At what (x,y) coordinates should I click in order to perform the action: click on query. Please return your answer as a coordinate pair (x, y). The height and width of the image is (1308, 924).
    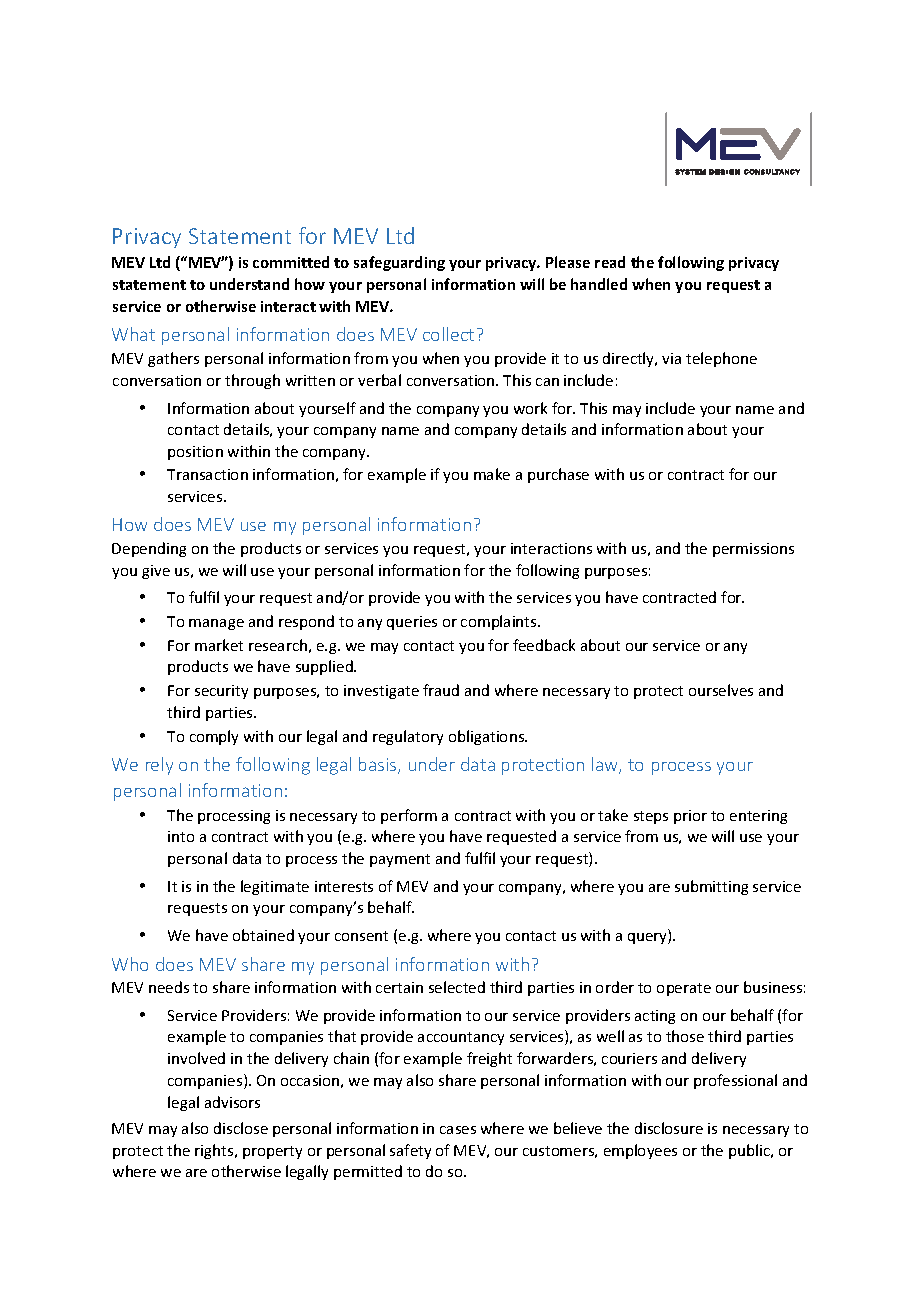
    Looking at the image, I should click on (648, 938).
